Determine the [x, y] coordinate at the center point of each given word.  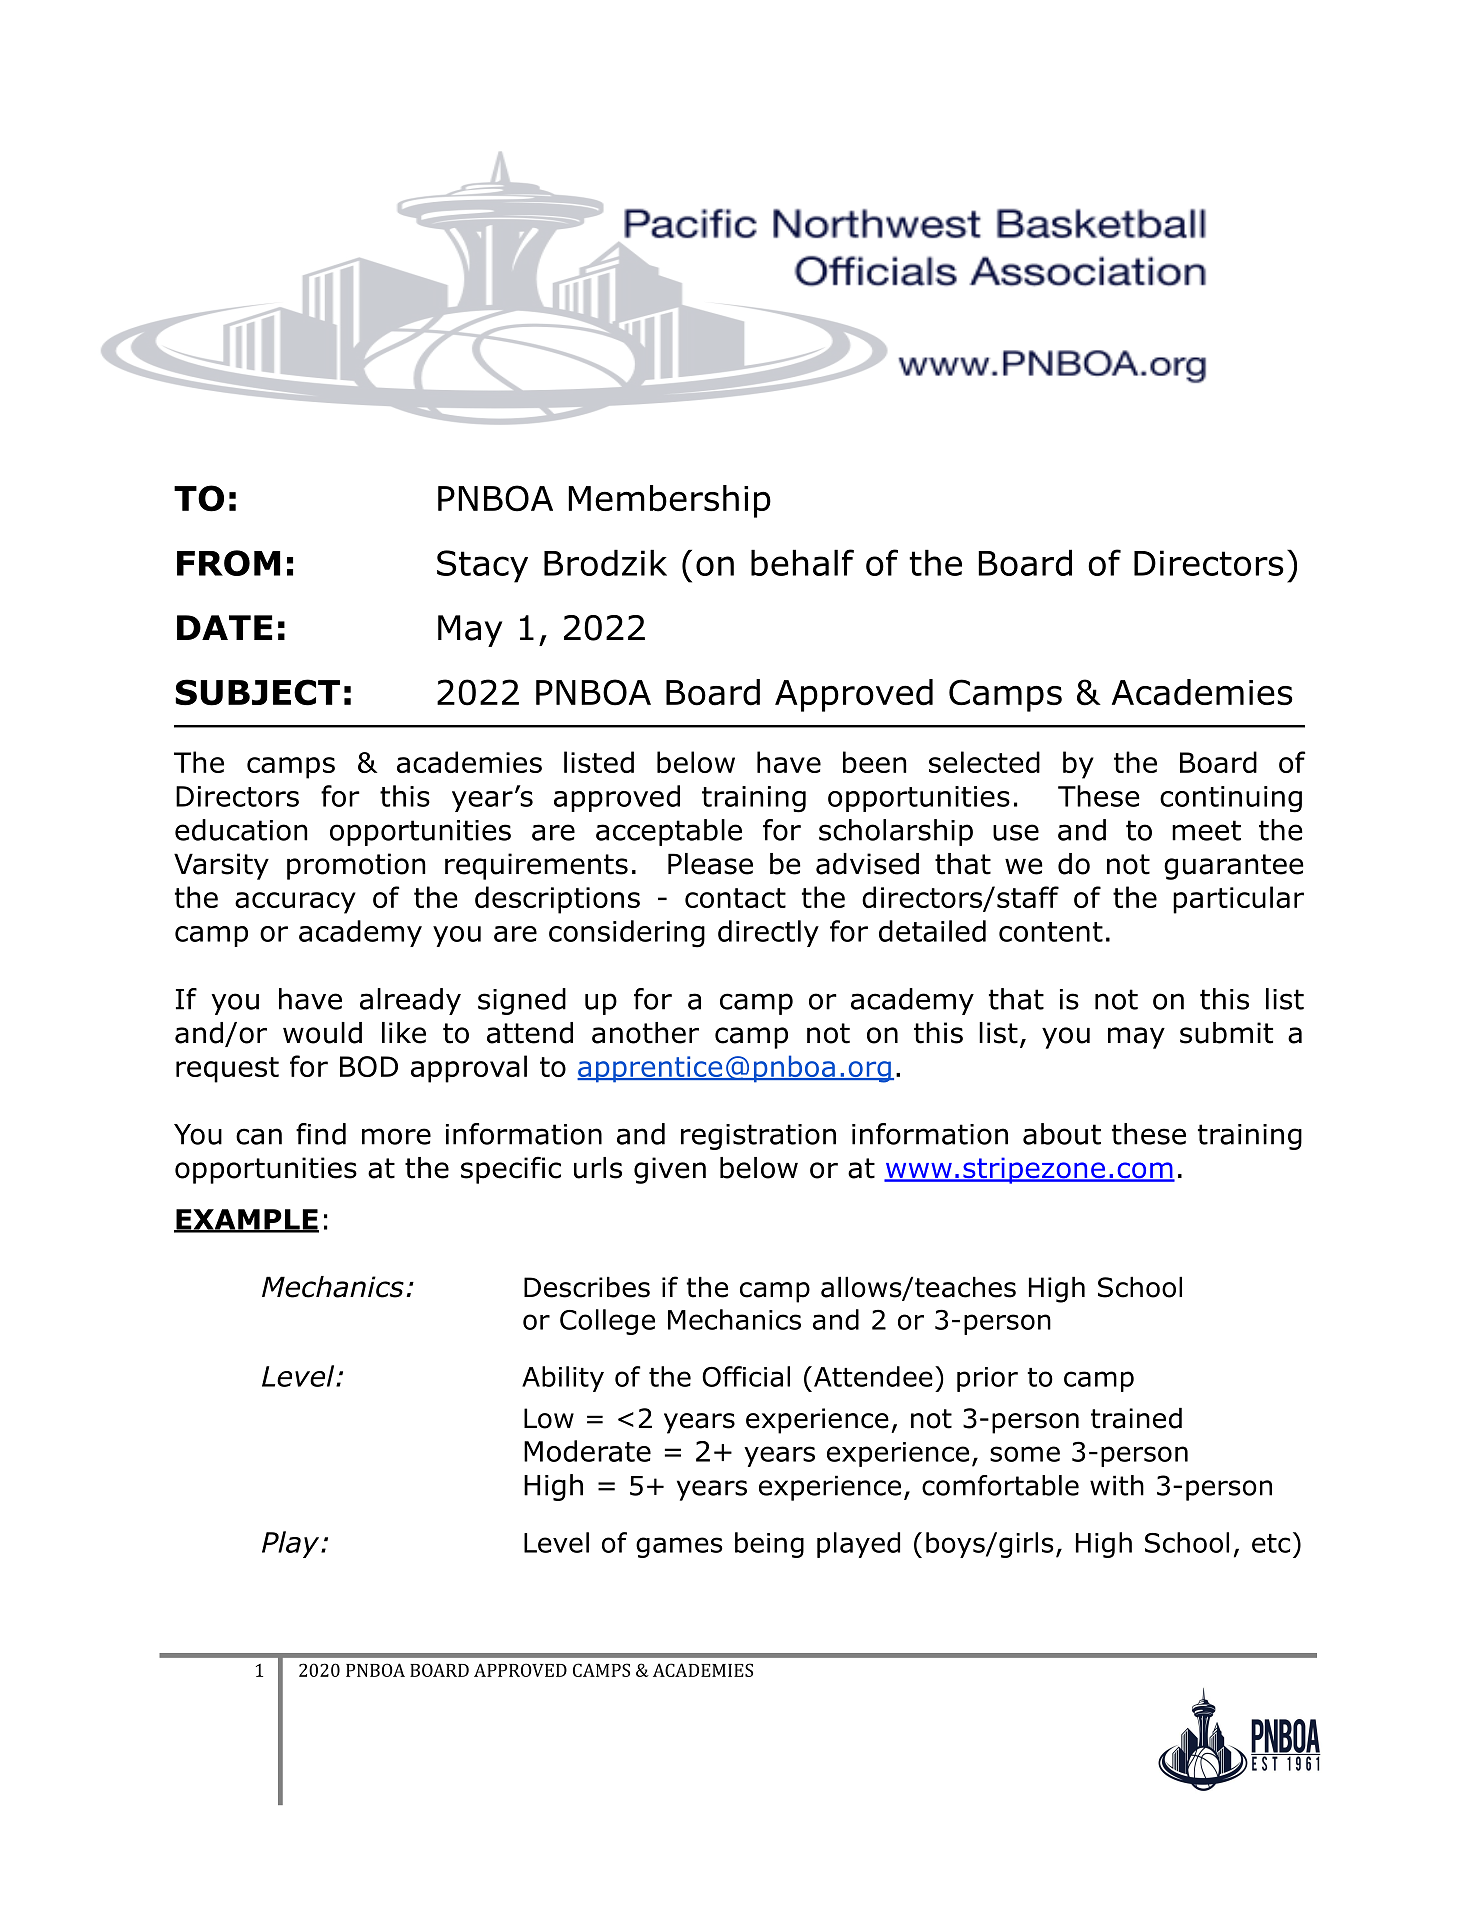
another [645, 1033]
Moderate [587, 1451]
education [241, 830]
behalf [802, 562]
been [874, 762]
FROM [228, 563]
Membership [669, 501]
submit [1226, 1033]
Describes [587, 1287]
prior [987, 1379]
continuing [1231, 799]
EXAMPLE [246, 1220]
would [322, 1033]
